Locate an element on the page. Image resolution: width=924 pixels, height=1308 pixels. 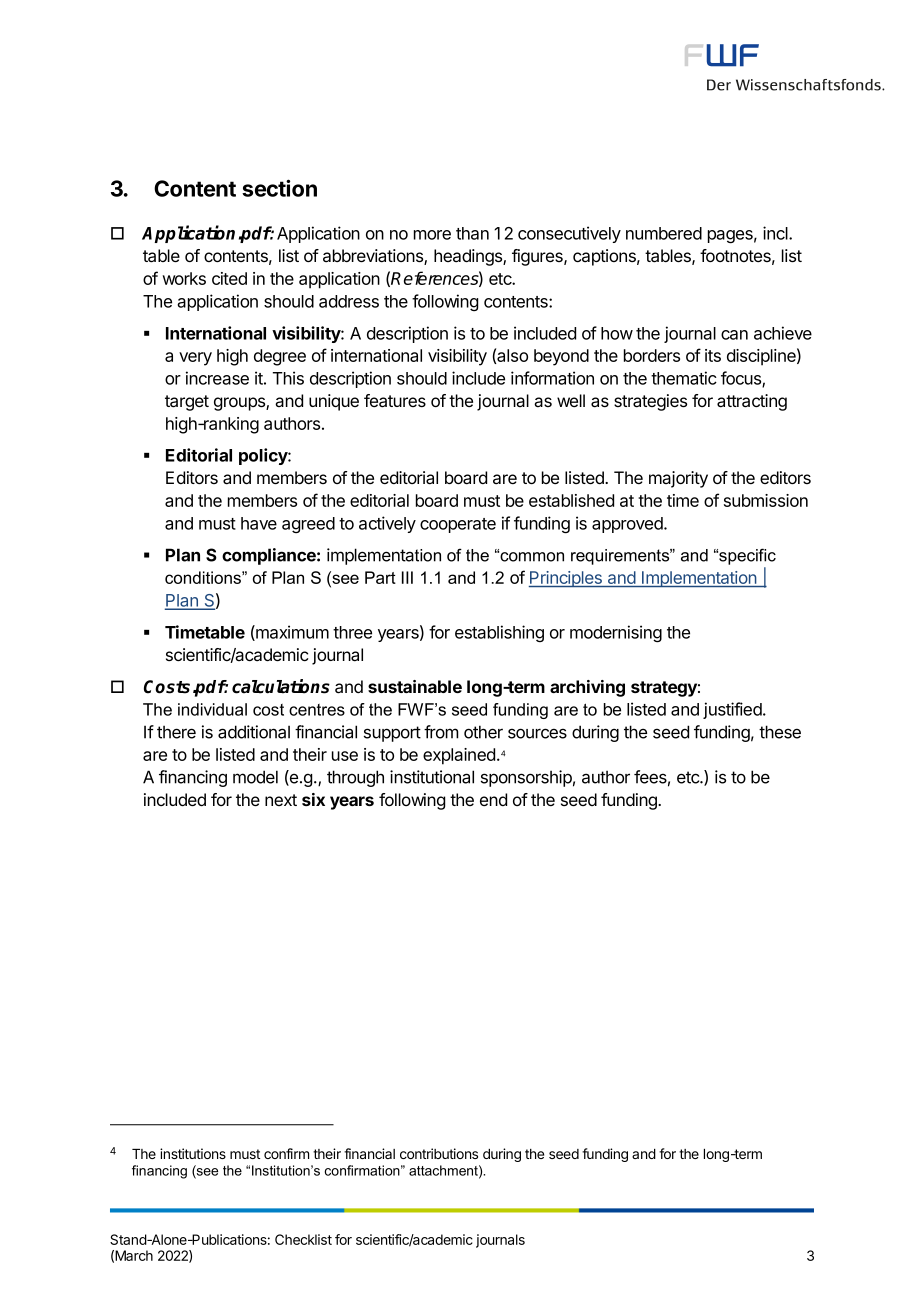
majority is located at coordinates (678, 479).
